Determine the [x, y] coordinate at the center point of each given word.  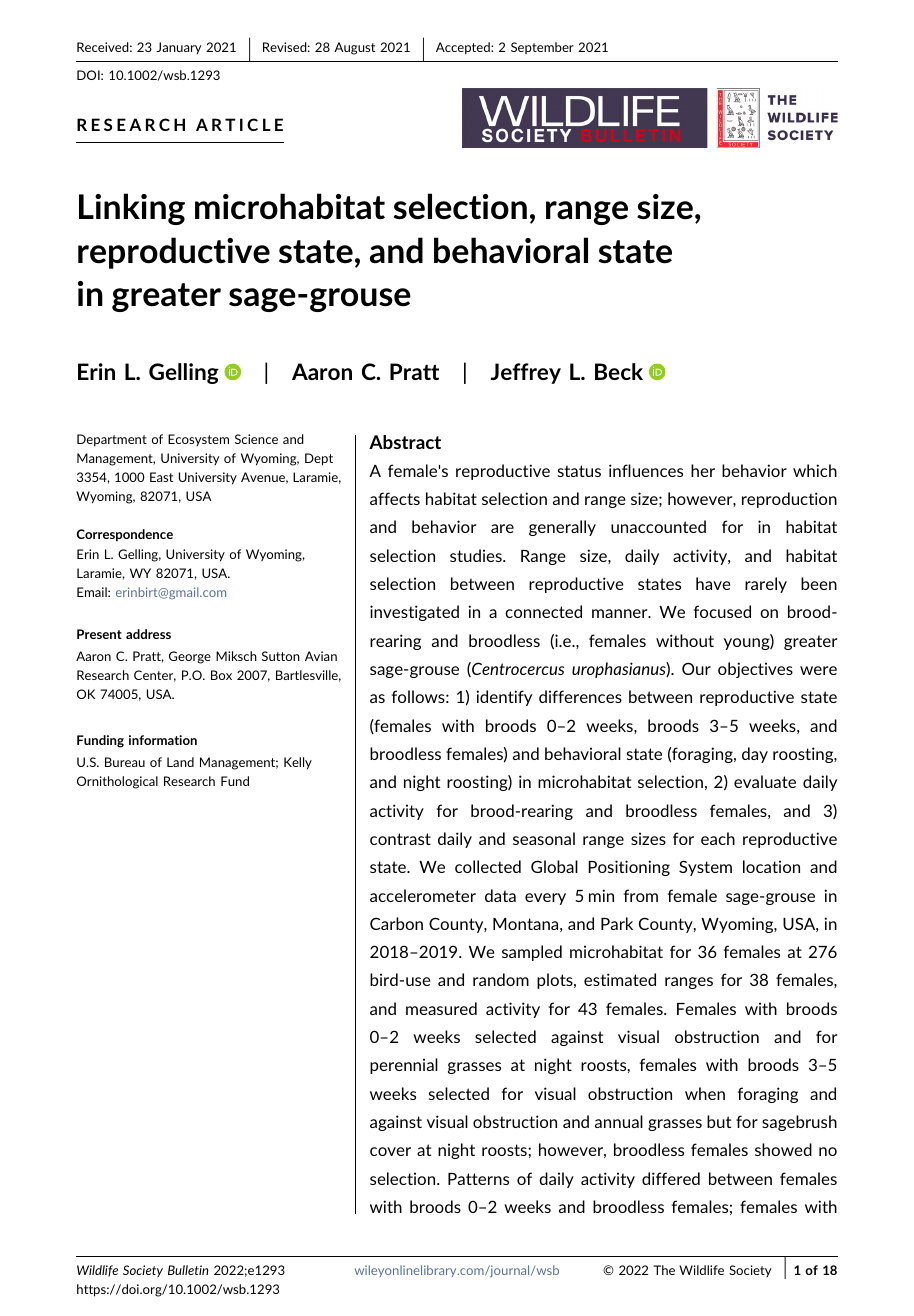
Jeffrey [525, 373]
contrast [400, 839]
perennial [404, 1066]
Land [180, 762]
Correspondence [124, 535]
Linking [132, 209]
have [713, 583]
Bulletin [188, 1270]
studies [477, 555]
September [542, 48]
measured [441, 1008]
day [755, 755]
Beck [619, 371]
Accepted [464, 48]
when [705, 1093]
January [179, 48]
